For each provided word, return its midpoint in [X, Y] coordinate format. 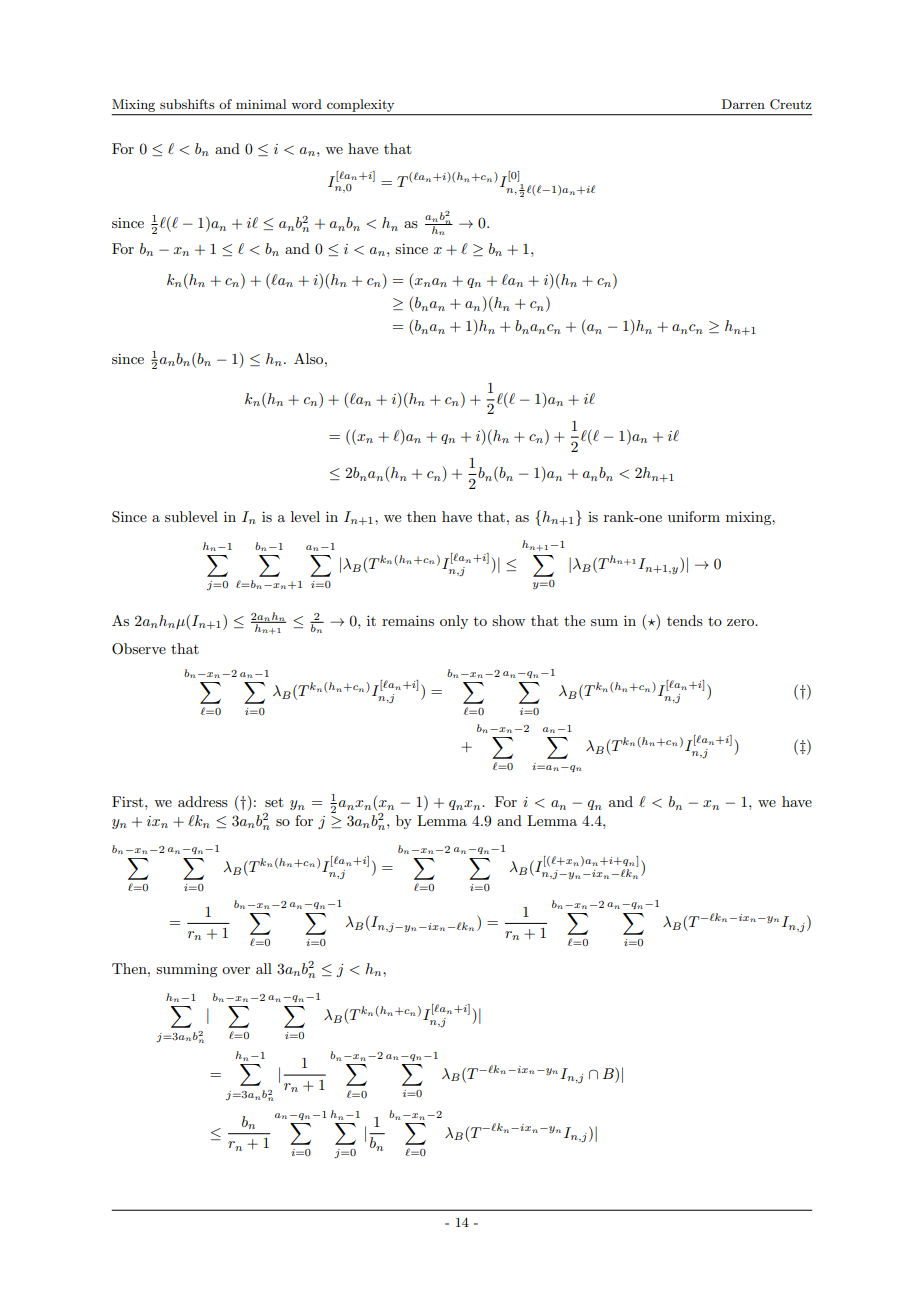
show [508, 620]
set [274, 802]
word [306, 104]
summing [186, 970]
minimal [261, 104]
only [454, 622]
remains [408, 620]
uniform [694, 516]
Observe [139, 649]
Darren [743, 104]
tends [685, 620]
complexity [361, 107]
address [203, 801]
